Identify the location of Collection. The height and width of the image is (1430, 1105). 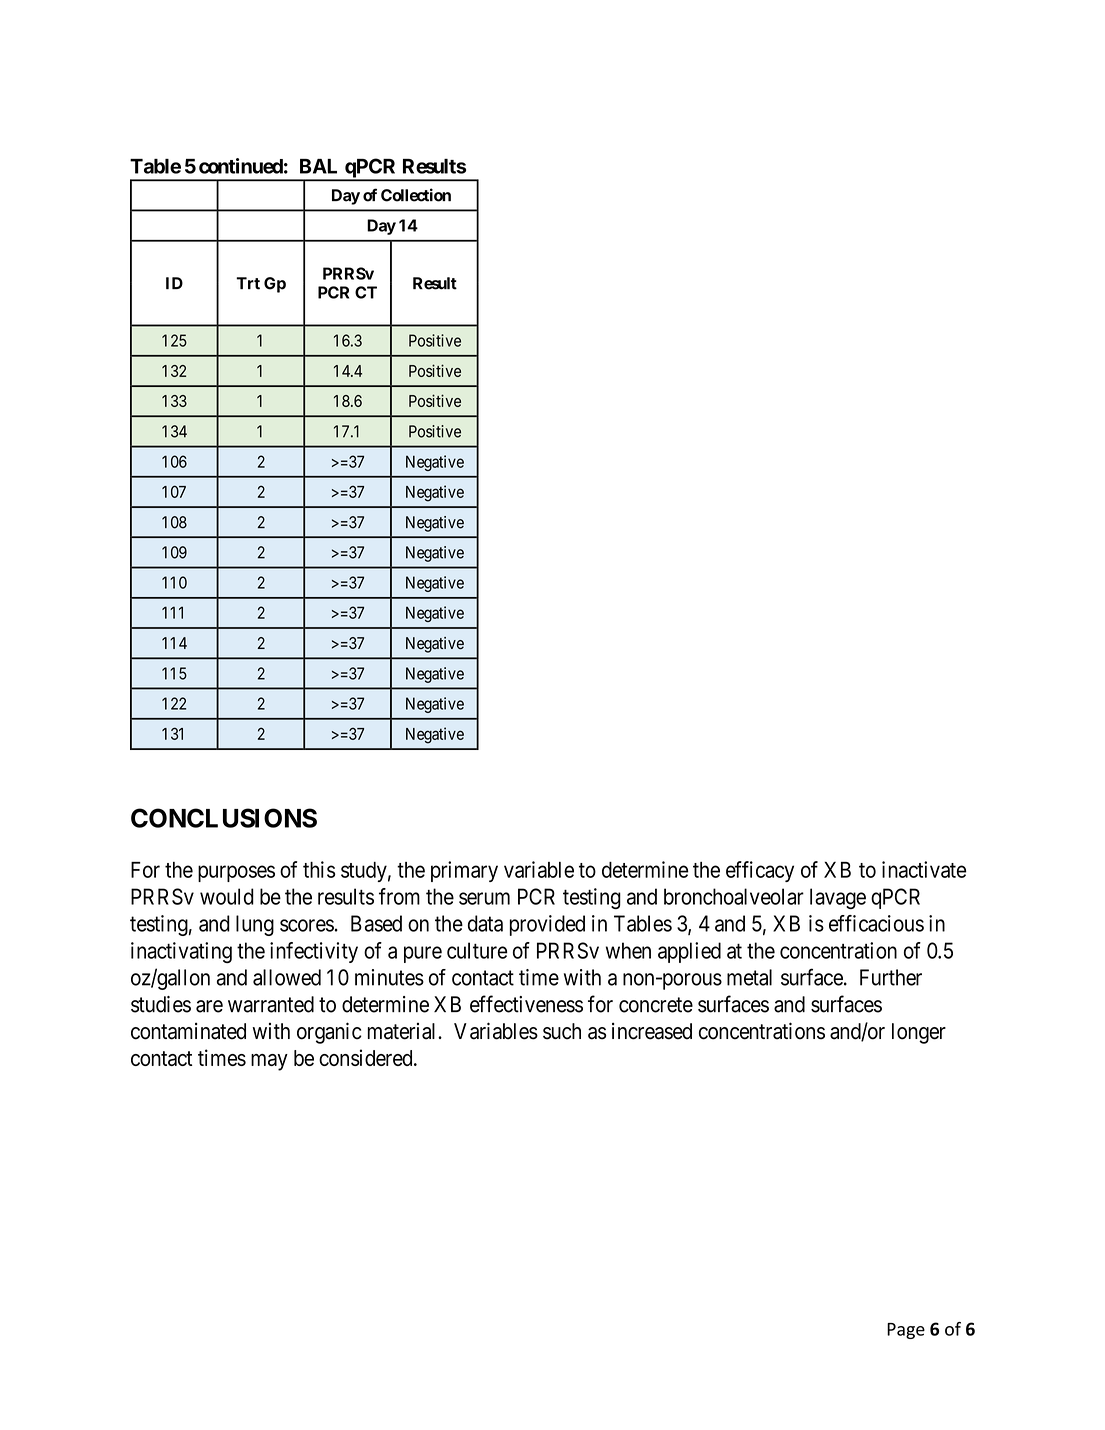
(416, 195).
